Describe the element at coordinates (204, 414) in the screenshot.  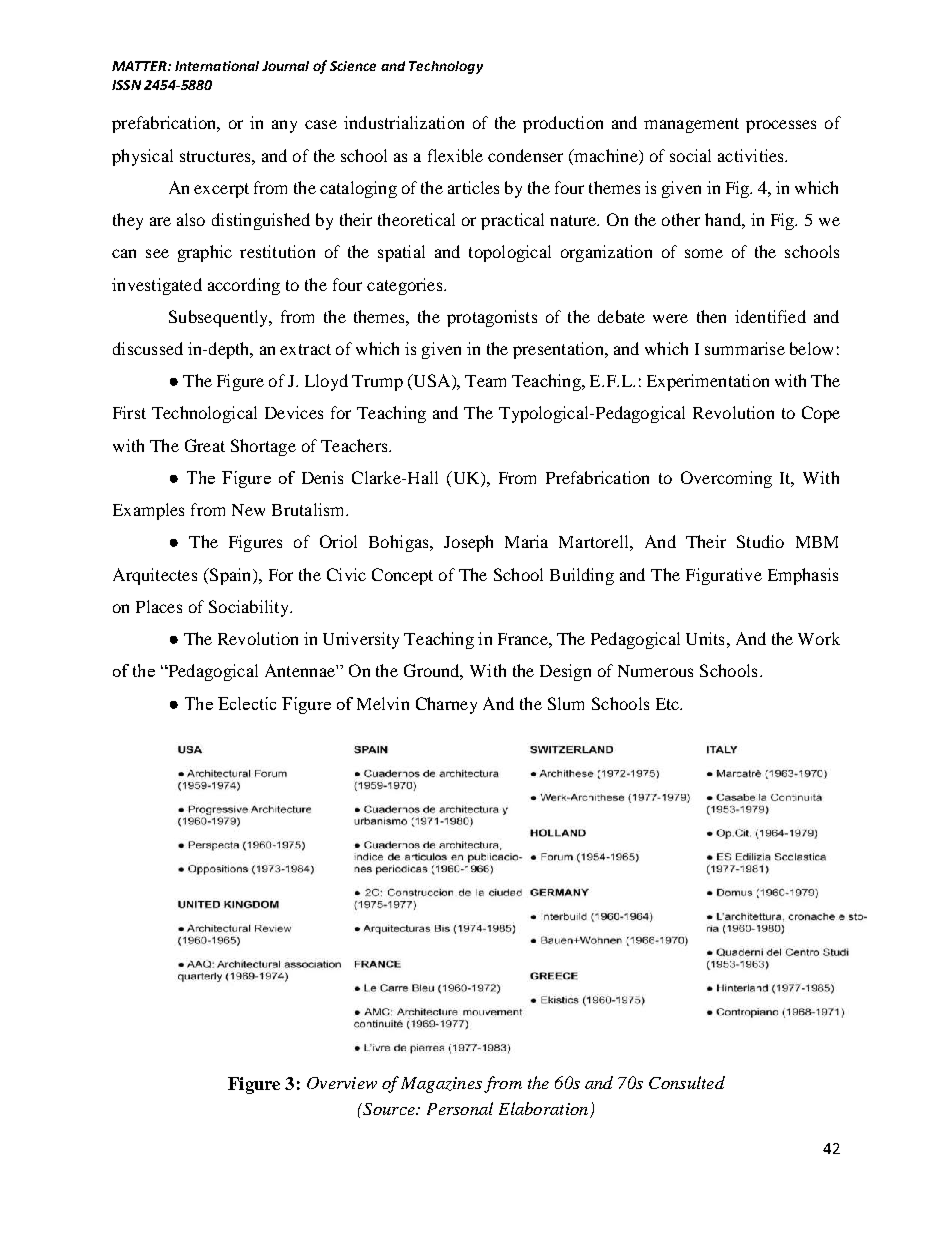
I see `Technological` at that location.
